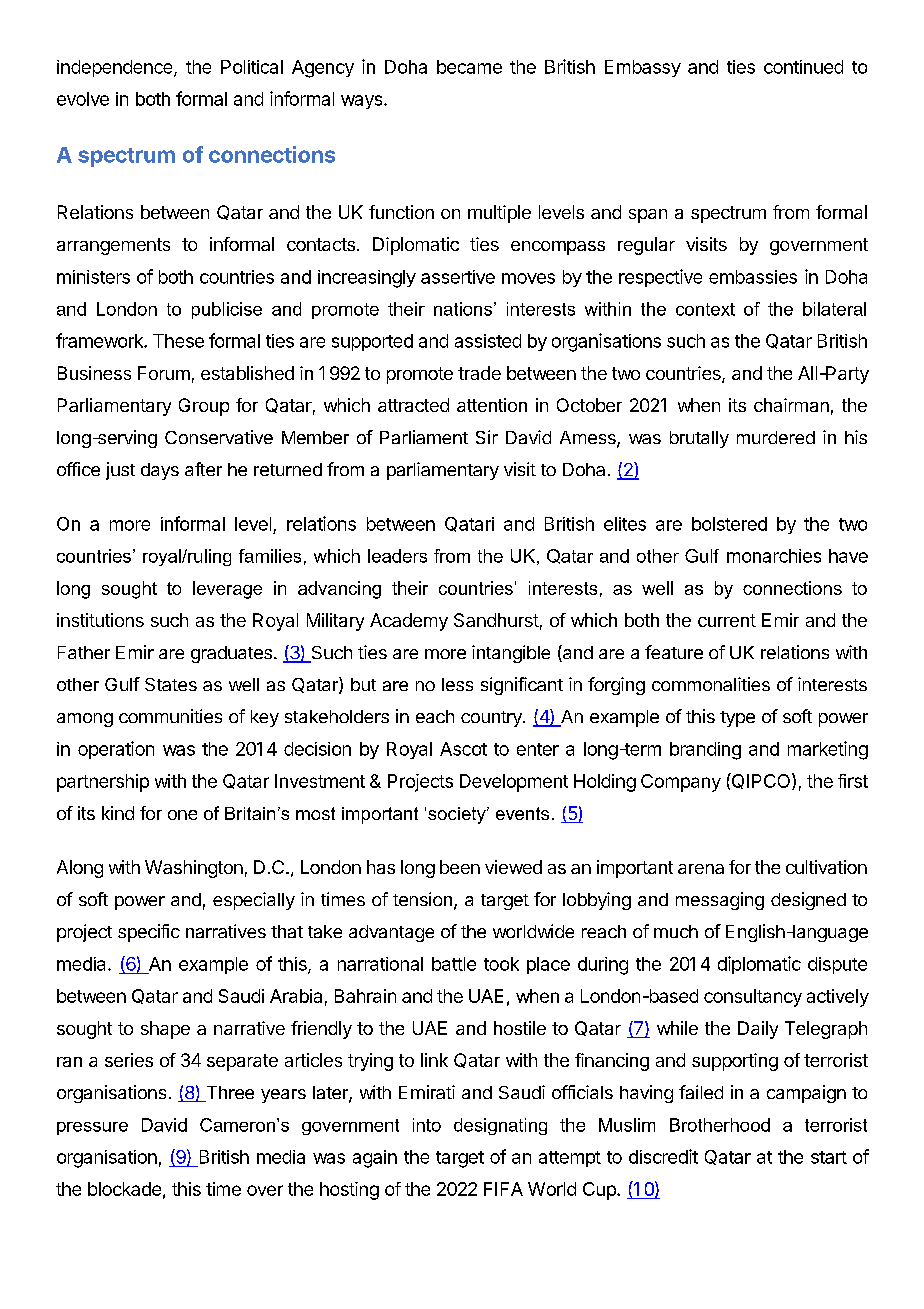 The width and height of the page is (924, 1309). Describe the element at coordinates (194, 869) in the page. I see `Washington` at that location.
